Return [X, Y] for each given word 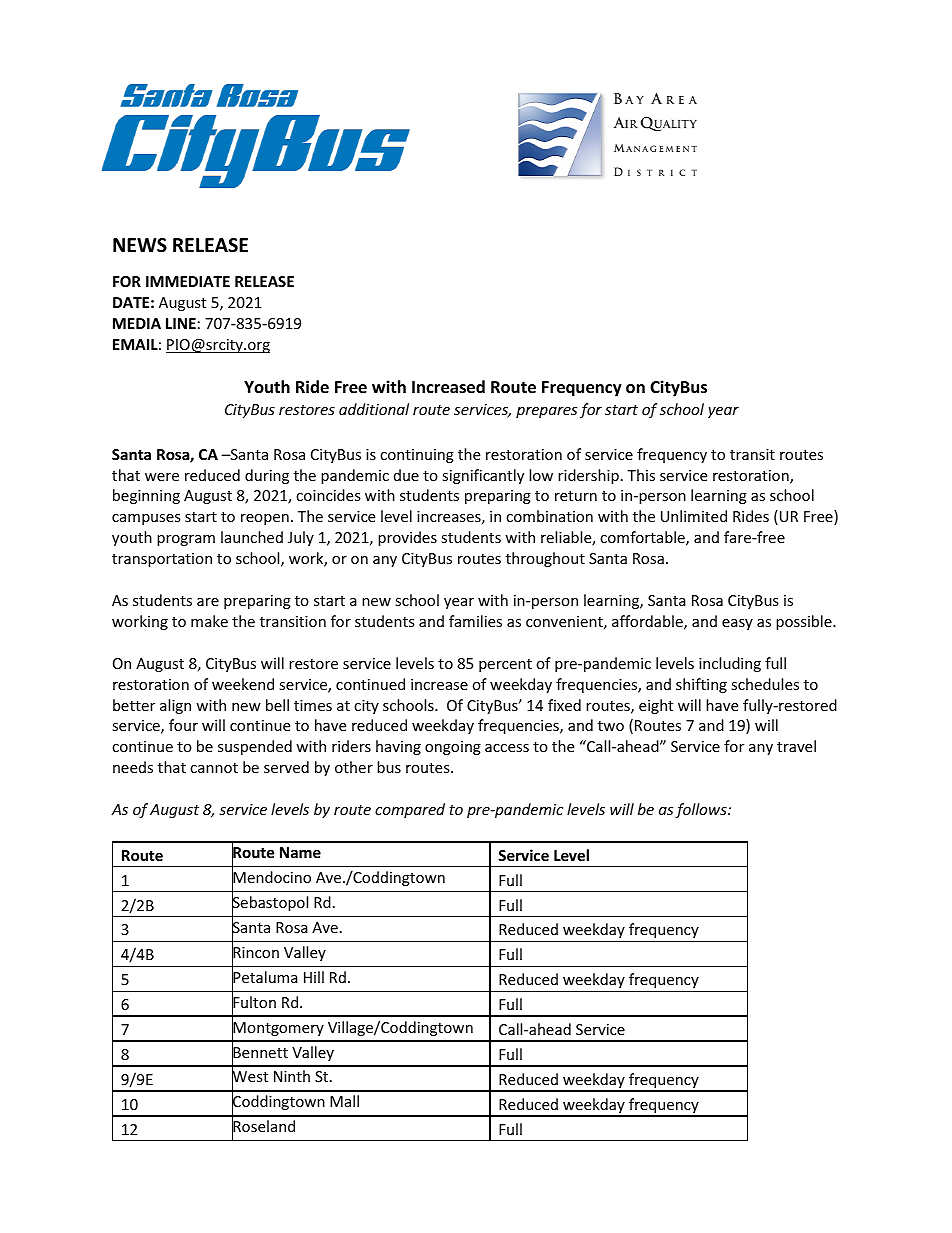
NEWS [140, 245]
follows [702, 810]
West [250, 1078]
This [641, 475]
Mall [344, 1101]
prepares [546, 412]
